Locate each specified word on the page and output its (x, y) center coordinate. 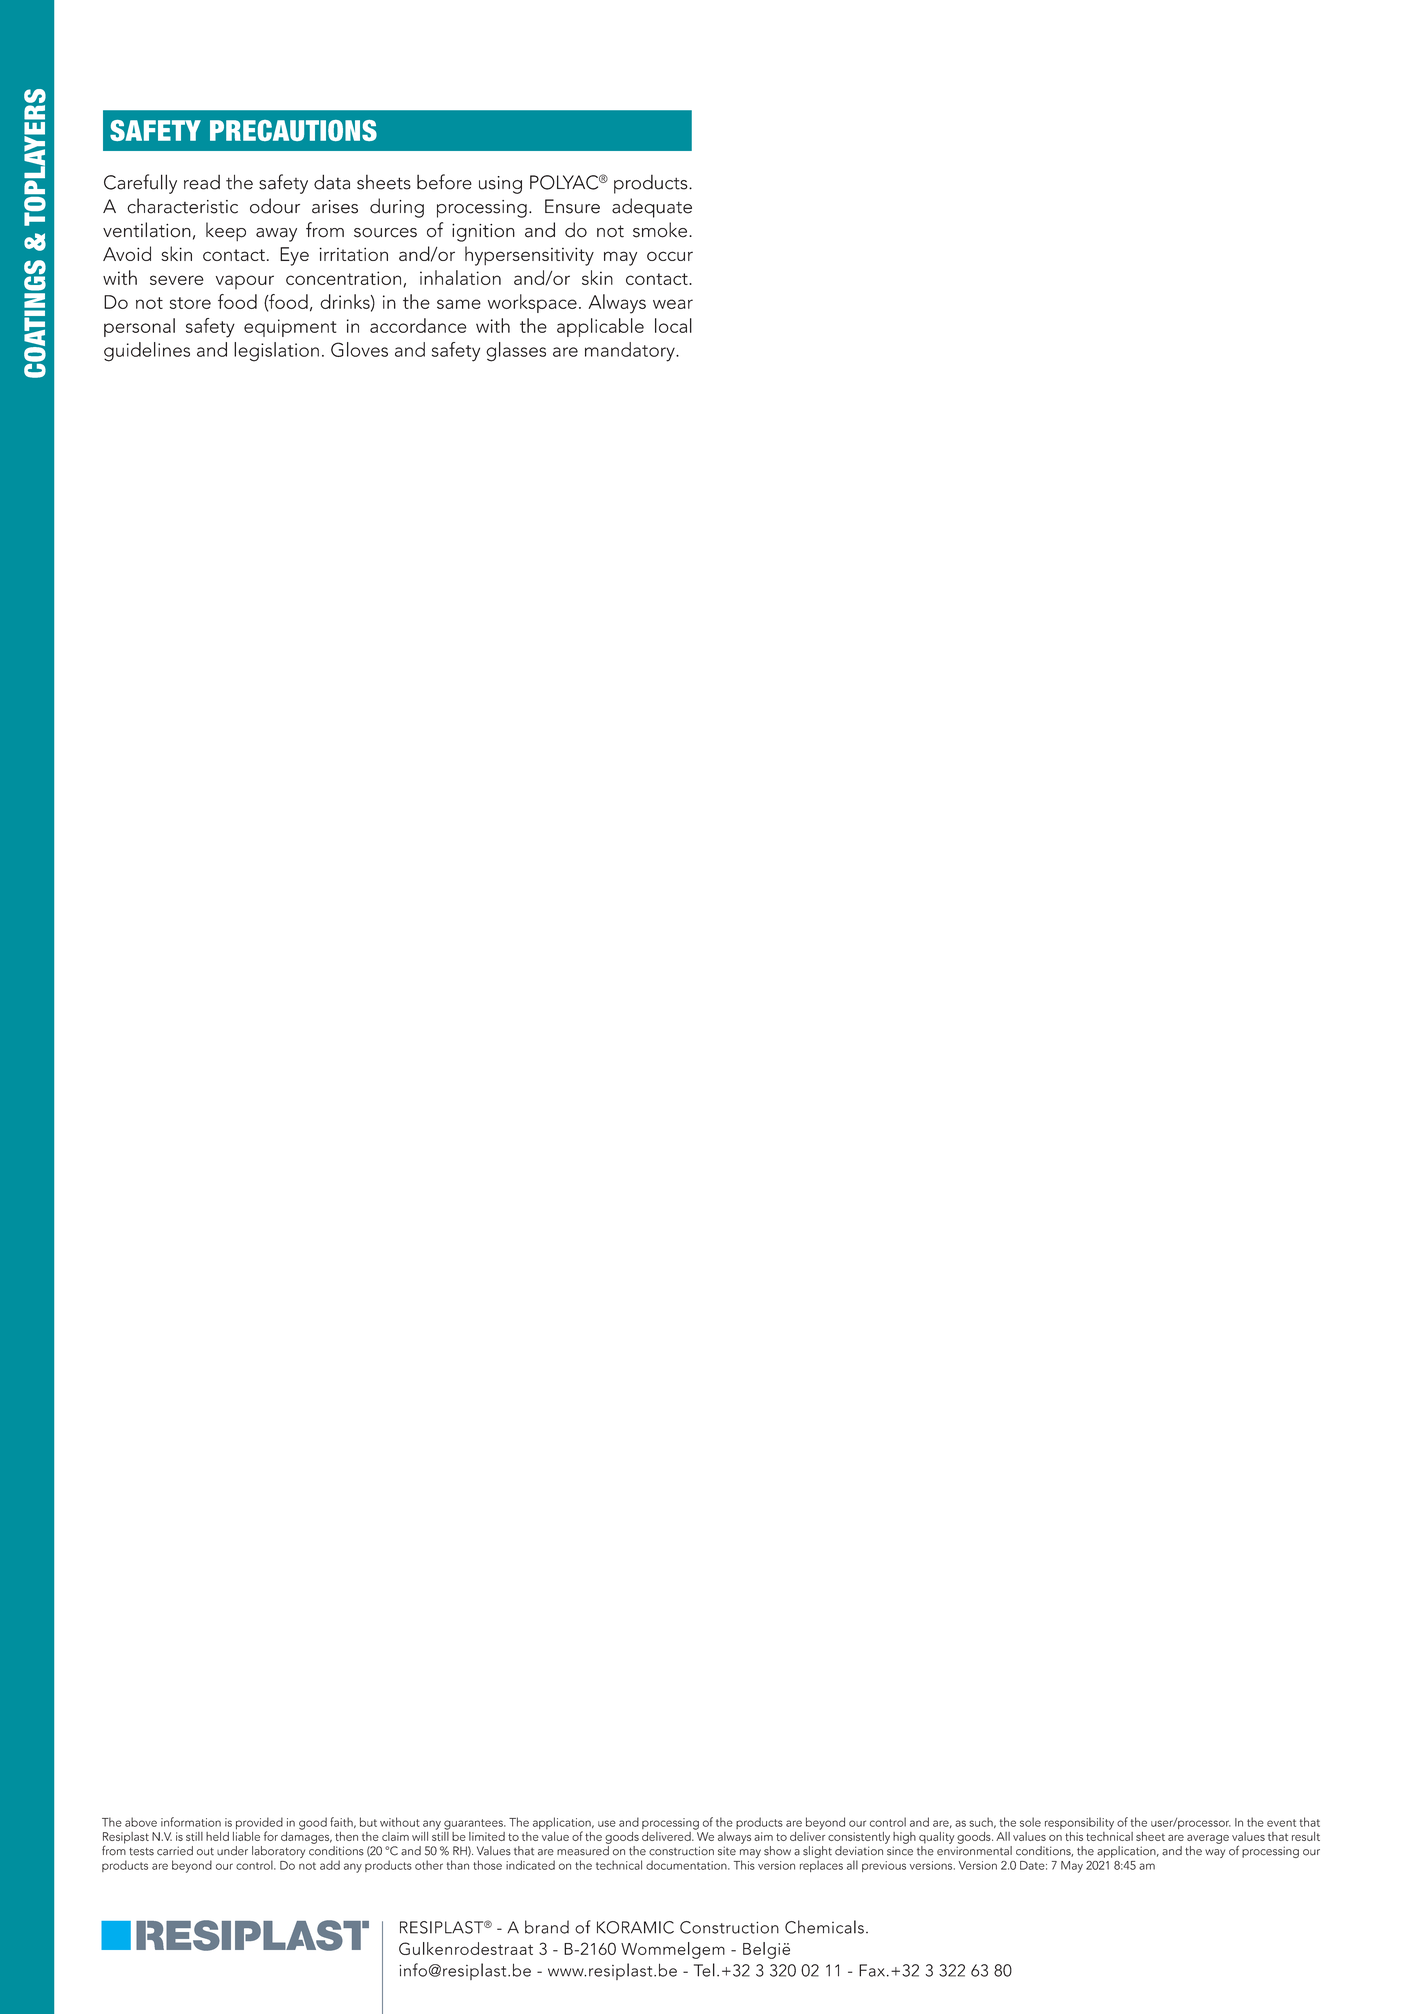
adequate (652, 208)
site (727, 1851)
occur (670, 256)
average (1208, 1839)
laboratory (278, 1852)
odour (275, 206)
